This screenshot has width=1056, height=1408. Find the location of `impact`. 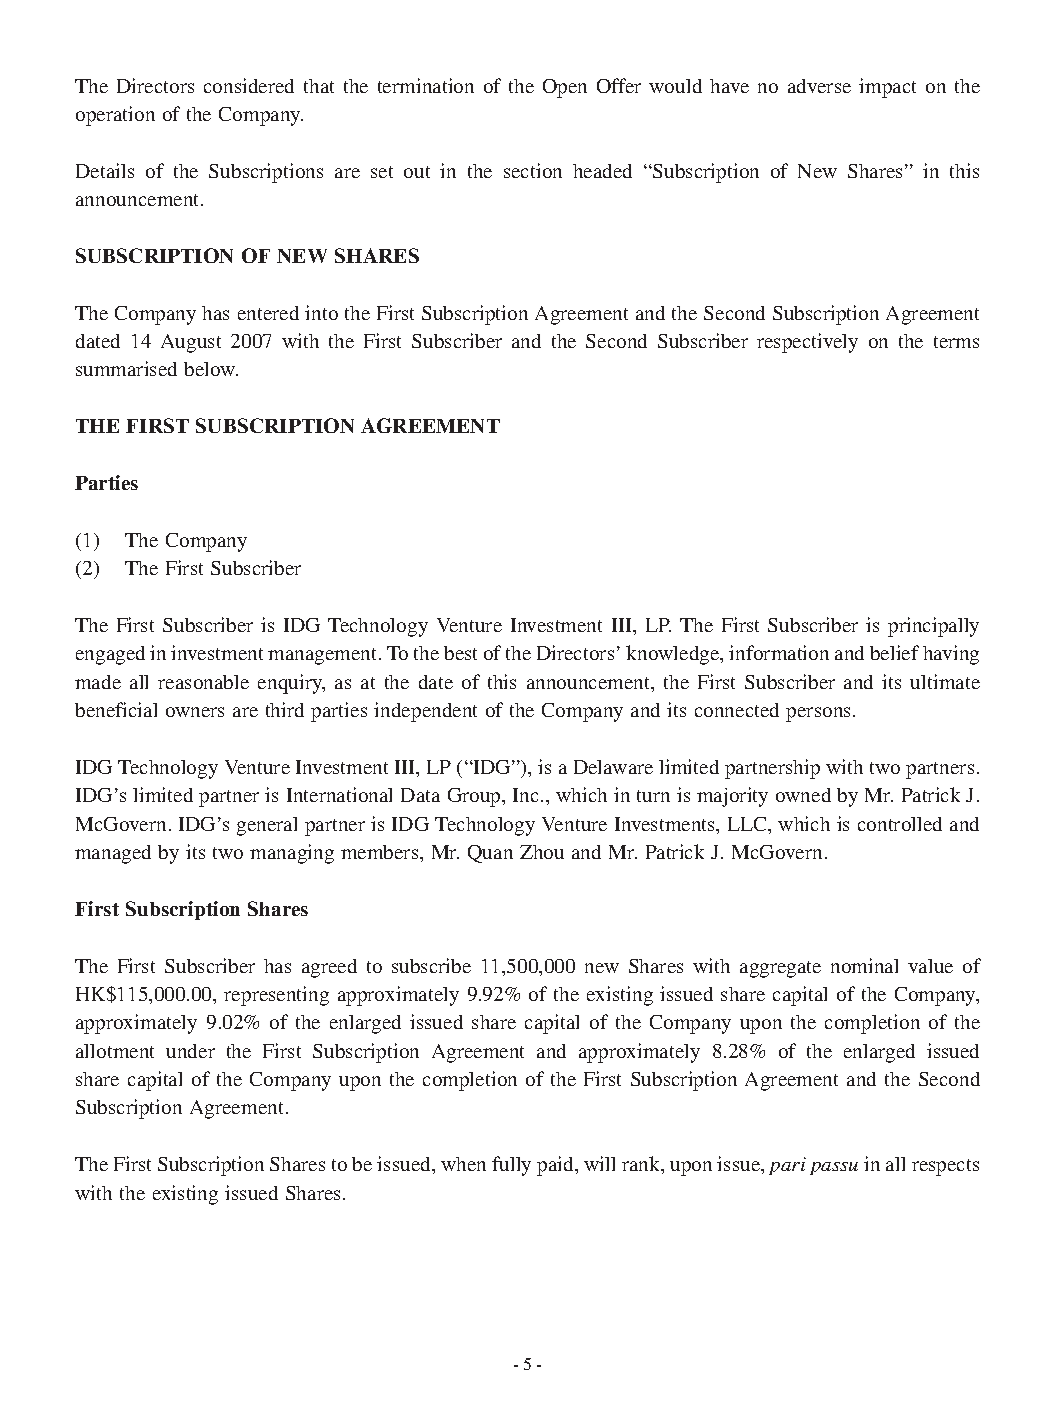

impact is located at coordinates (887, 88).
